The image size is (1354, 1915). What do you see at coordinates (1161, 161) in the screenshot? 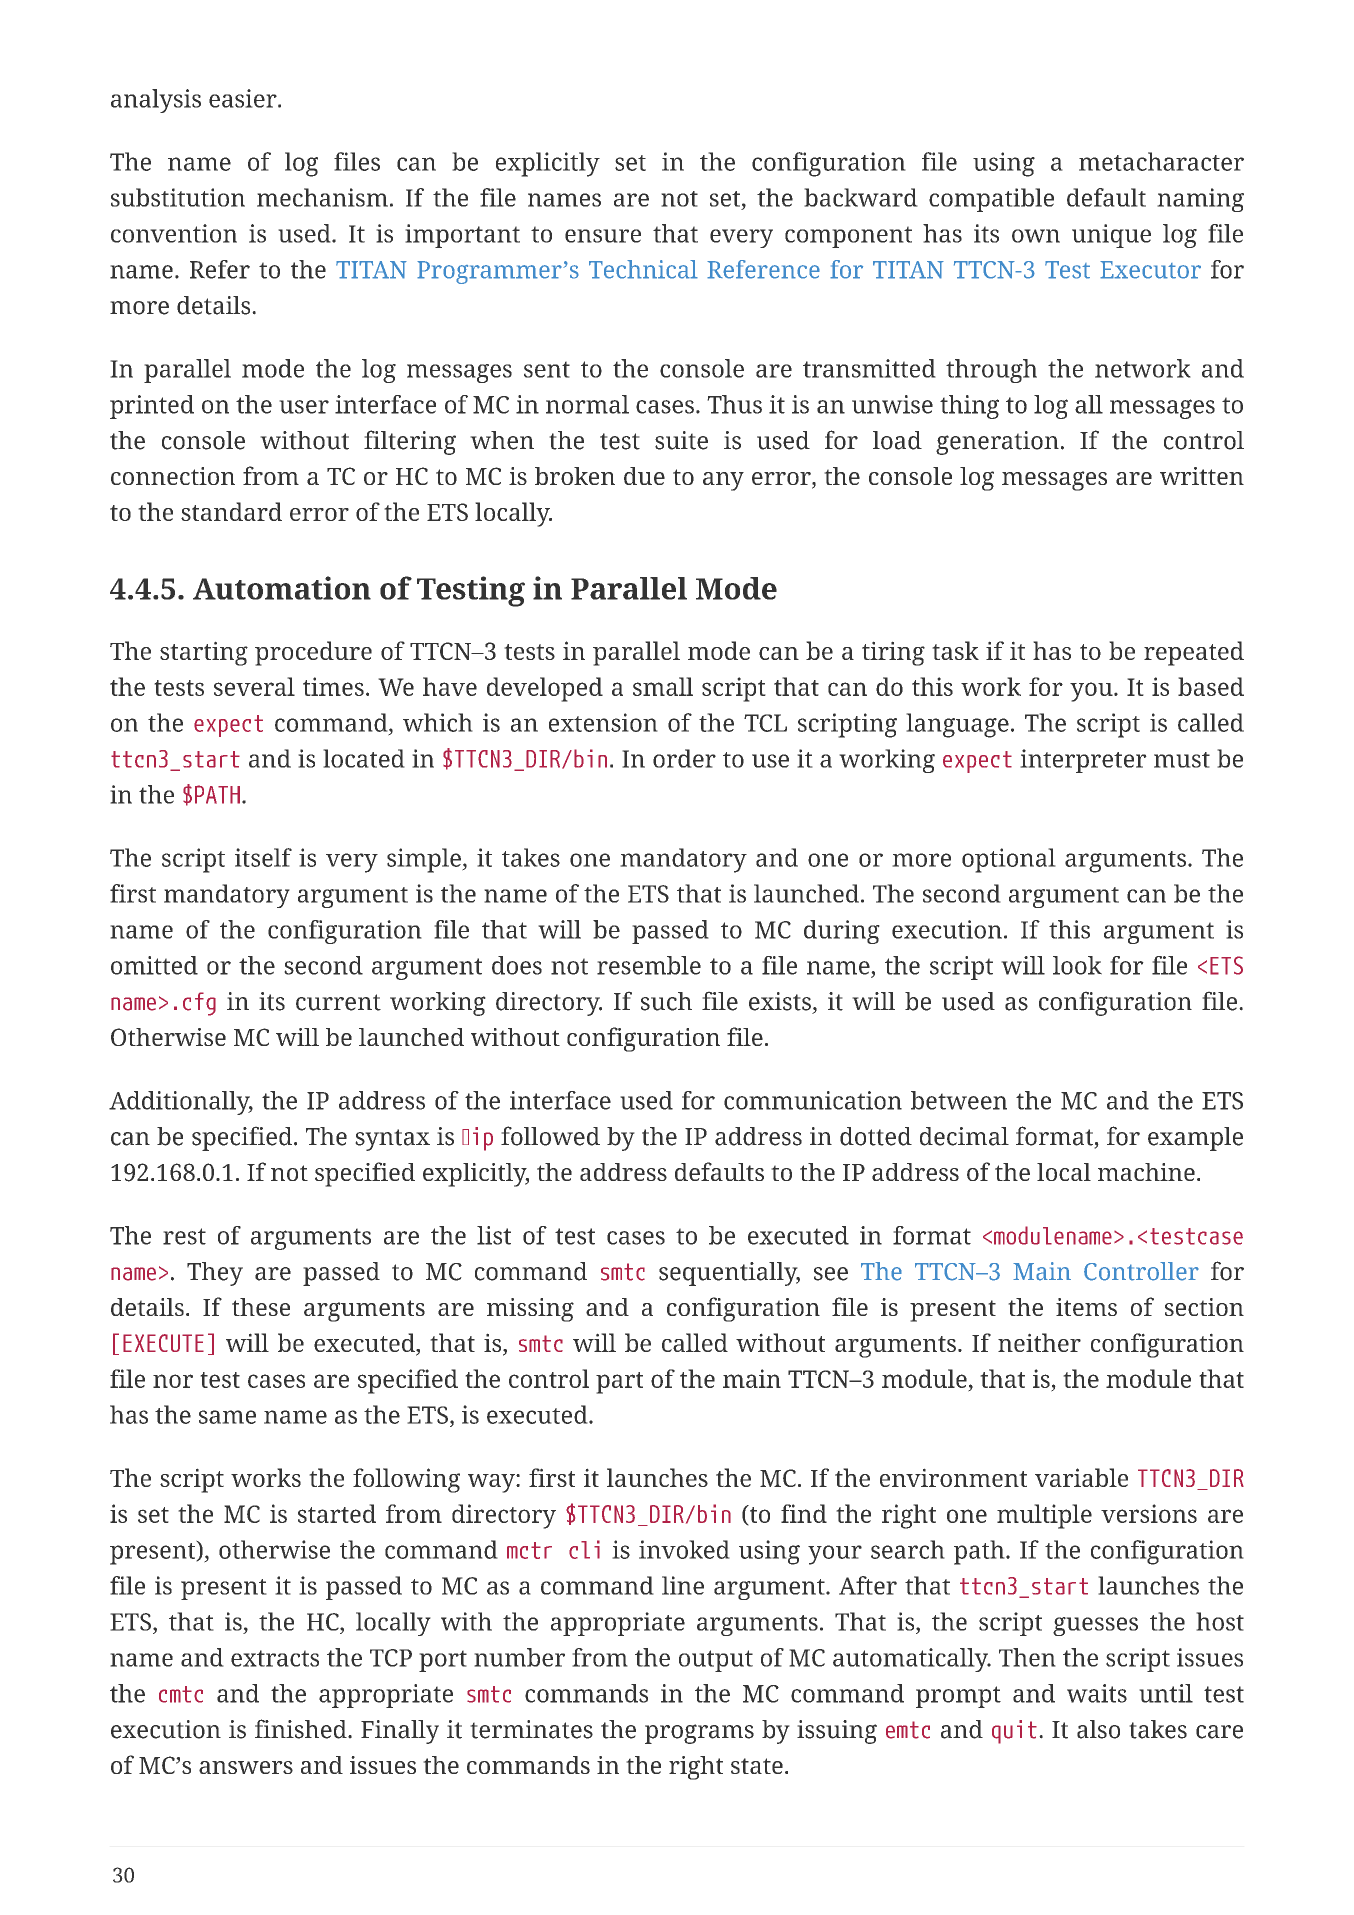
I see `metacharacter` at bounding box center [1161, 161].
